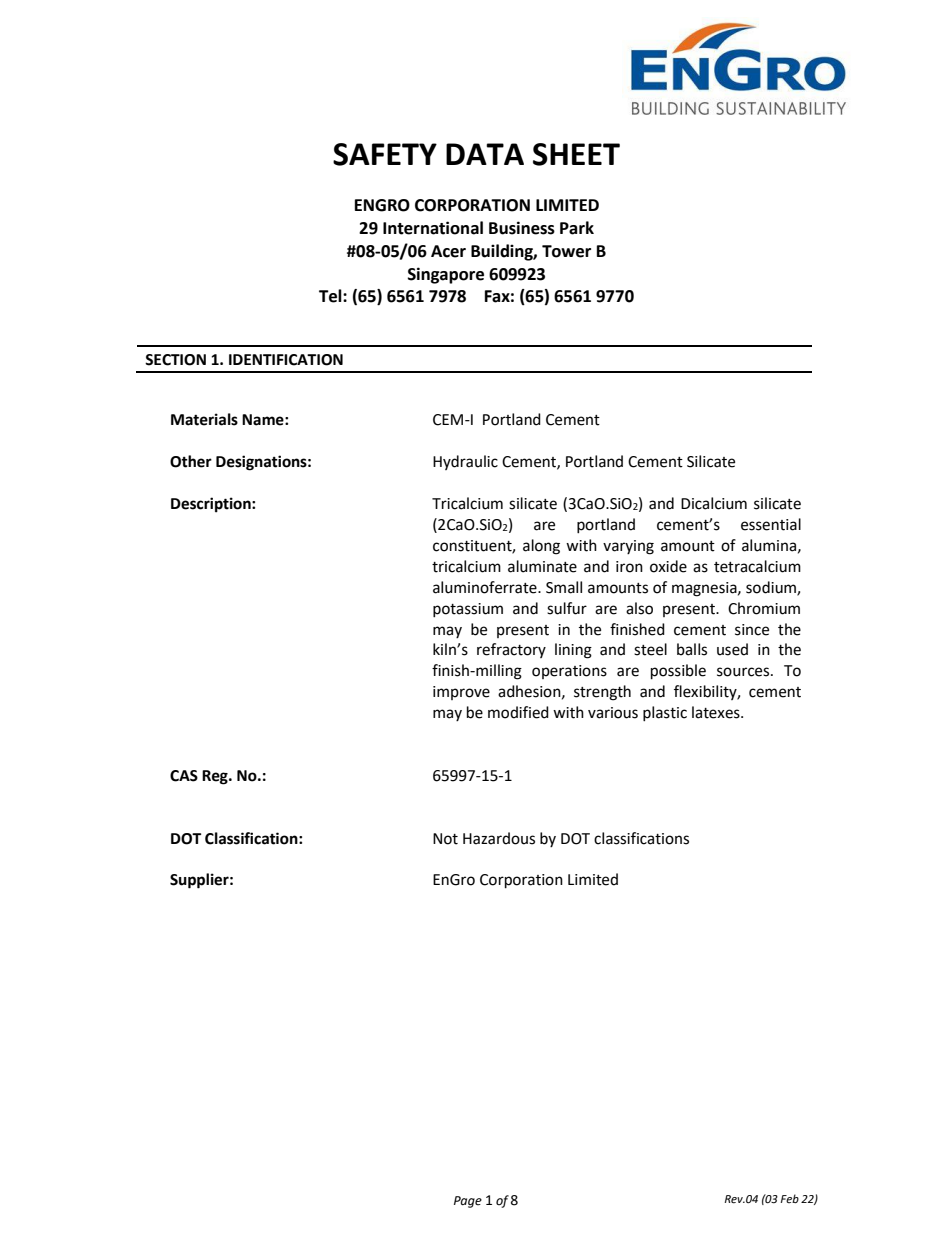  What do you see at coordinates (385, 154) in the screenshot?
I see `SAFETY` at bounding box center [385, 154].
